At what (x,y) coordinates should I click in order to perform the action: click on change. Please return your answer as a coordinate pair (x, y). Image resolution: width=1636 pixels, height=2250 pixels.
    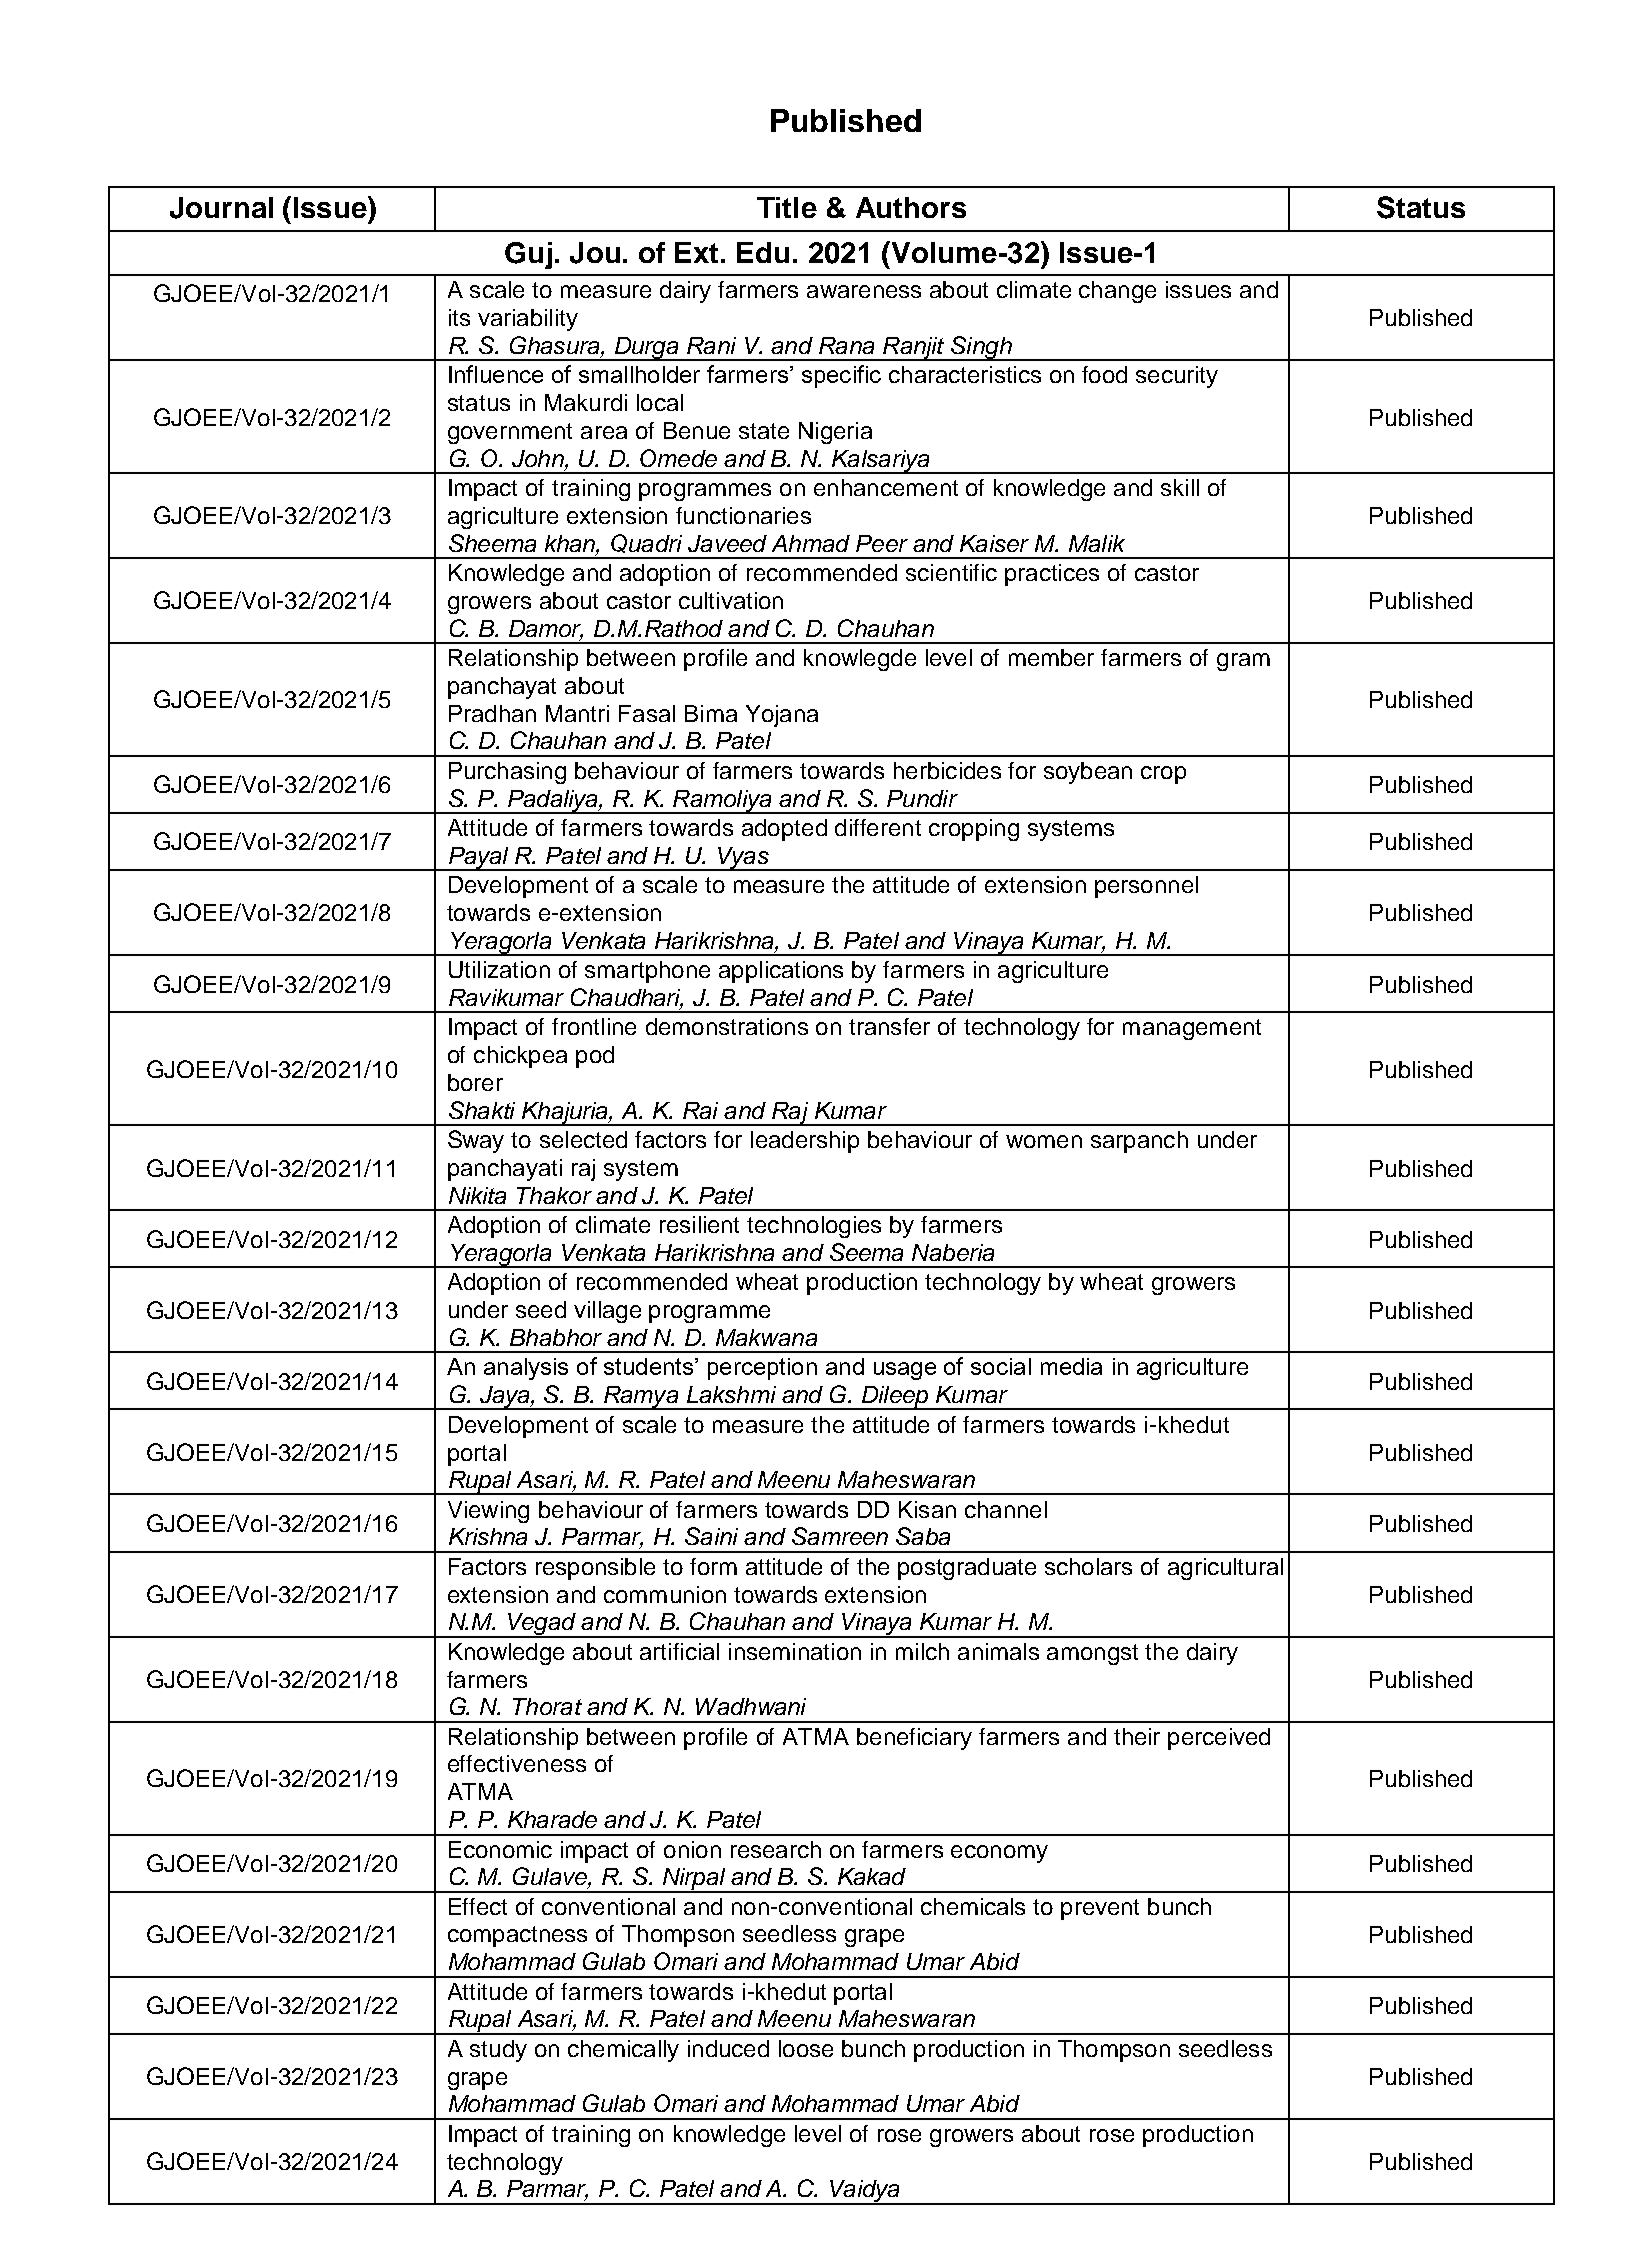
    Looking at the image, I should click on (1117, 292).
